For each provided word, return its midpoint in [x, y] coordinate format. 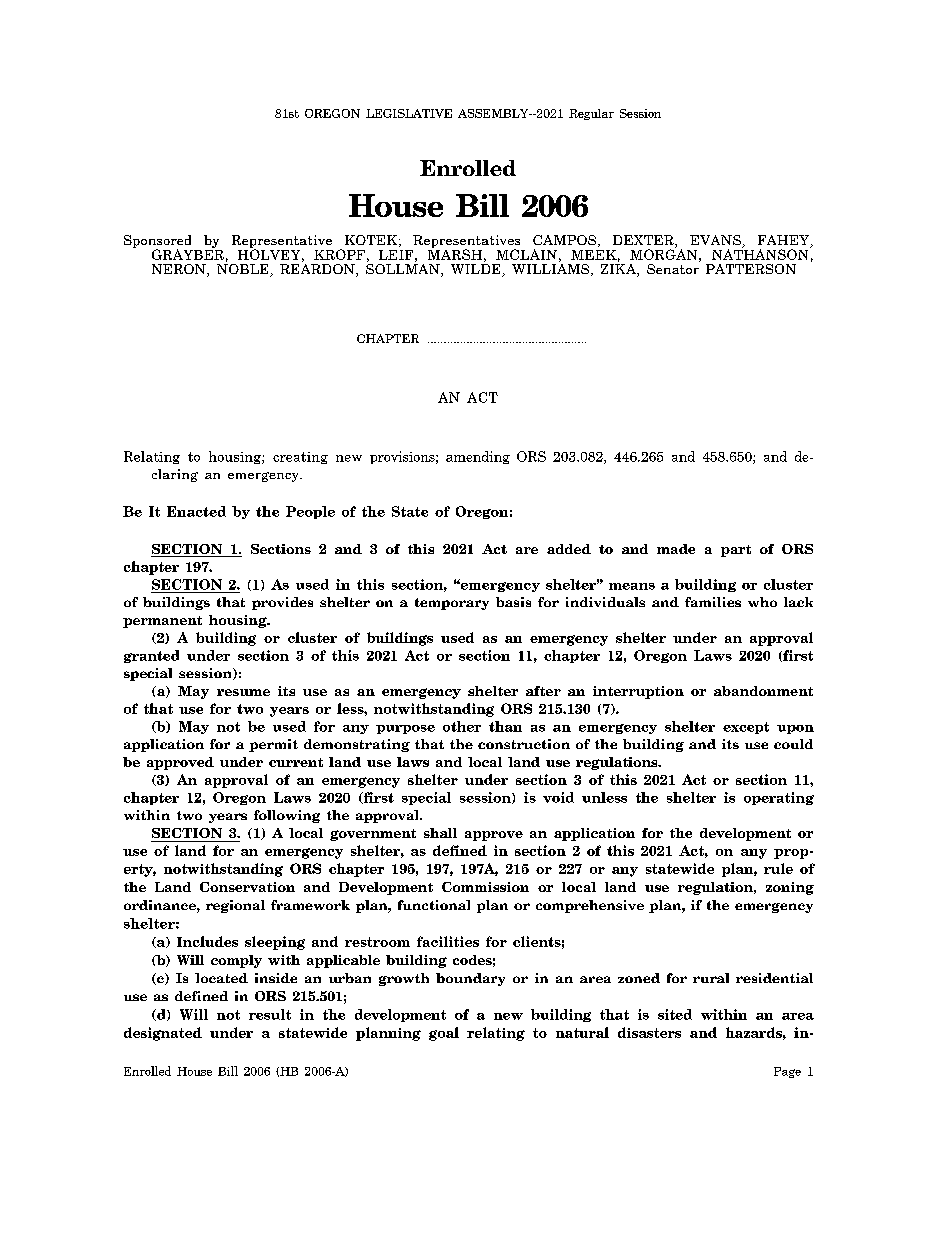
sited [675, 1014]
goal [444, 1034]
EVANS [716, 241]
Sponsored [157, 242]
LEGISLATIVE [409, 113]
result [270, 1014]
